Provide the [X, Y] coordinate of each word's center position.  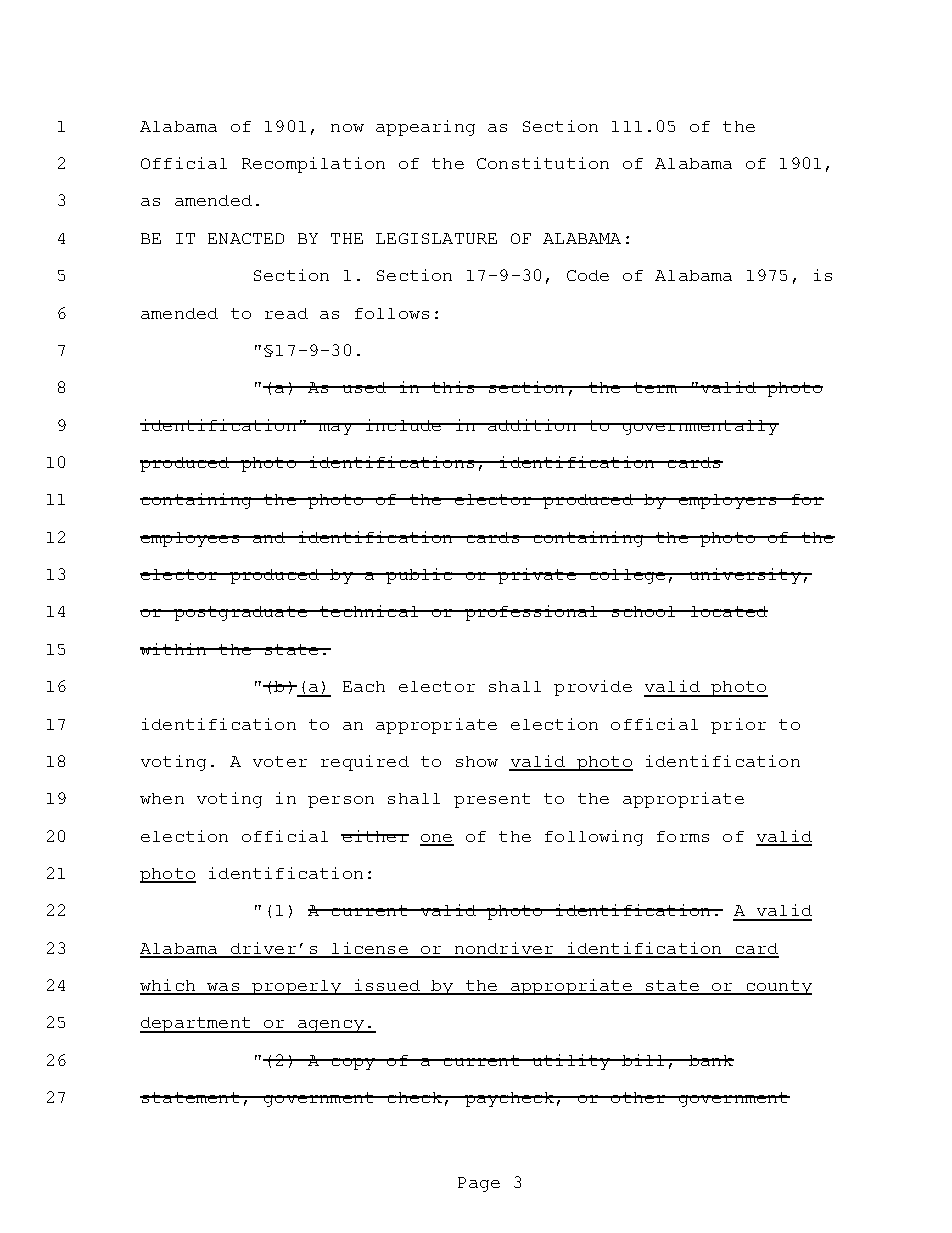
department [196, 1025]
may [336, 429]
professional [531, 613]
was [223, 988]
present [492, 800]
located [728, 611]
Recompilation [313, 165]
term [656, 387]
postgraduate [240, 613]
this [453, 387]
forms [683, 836]
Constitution [543, 163]
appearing [425, 128]
